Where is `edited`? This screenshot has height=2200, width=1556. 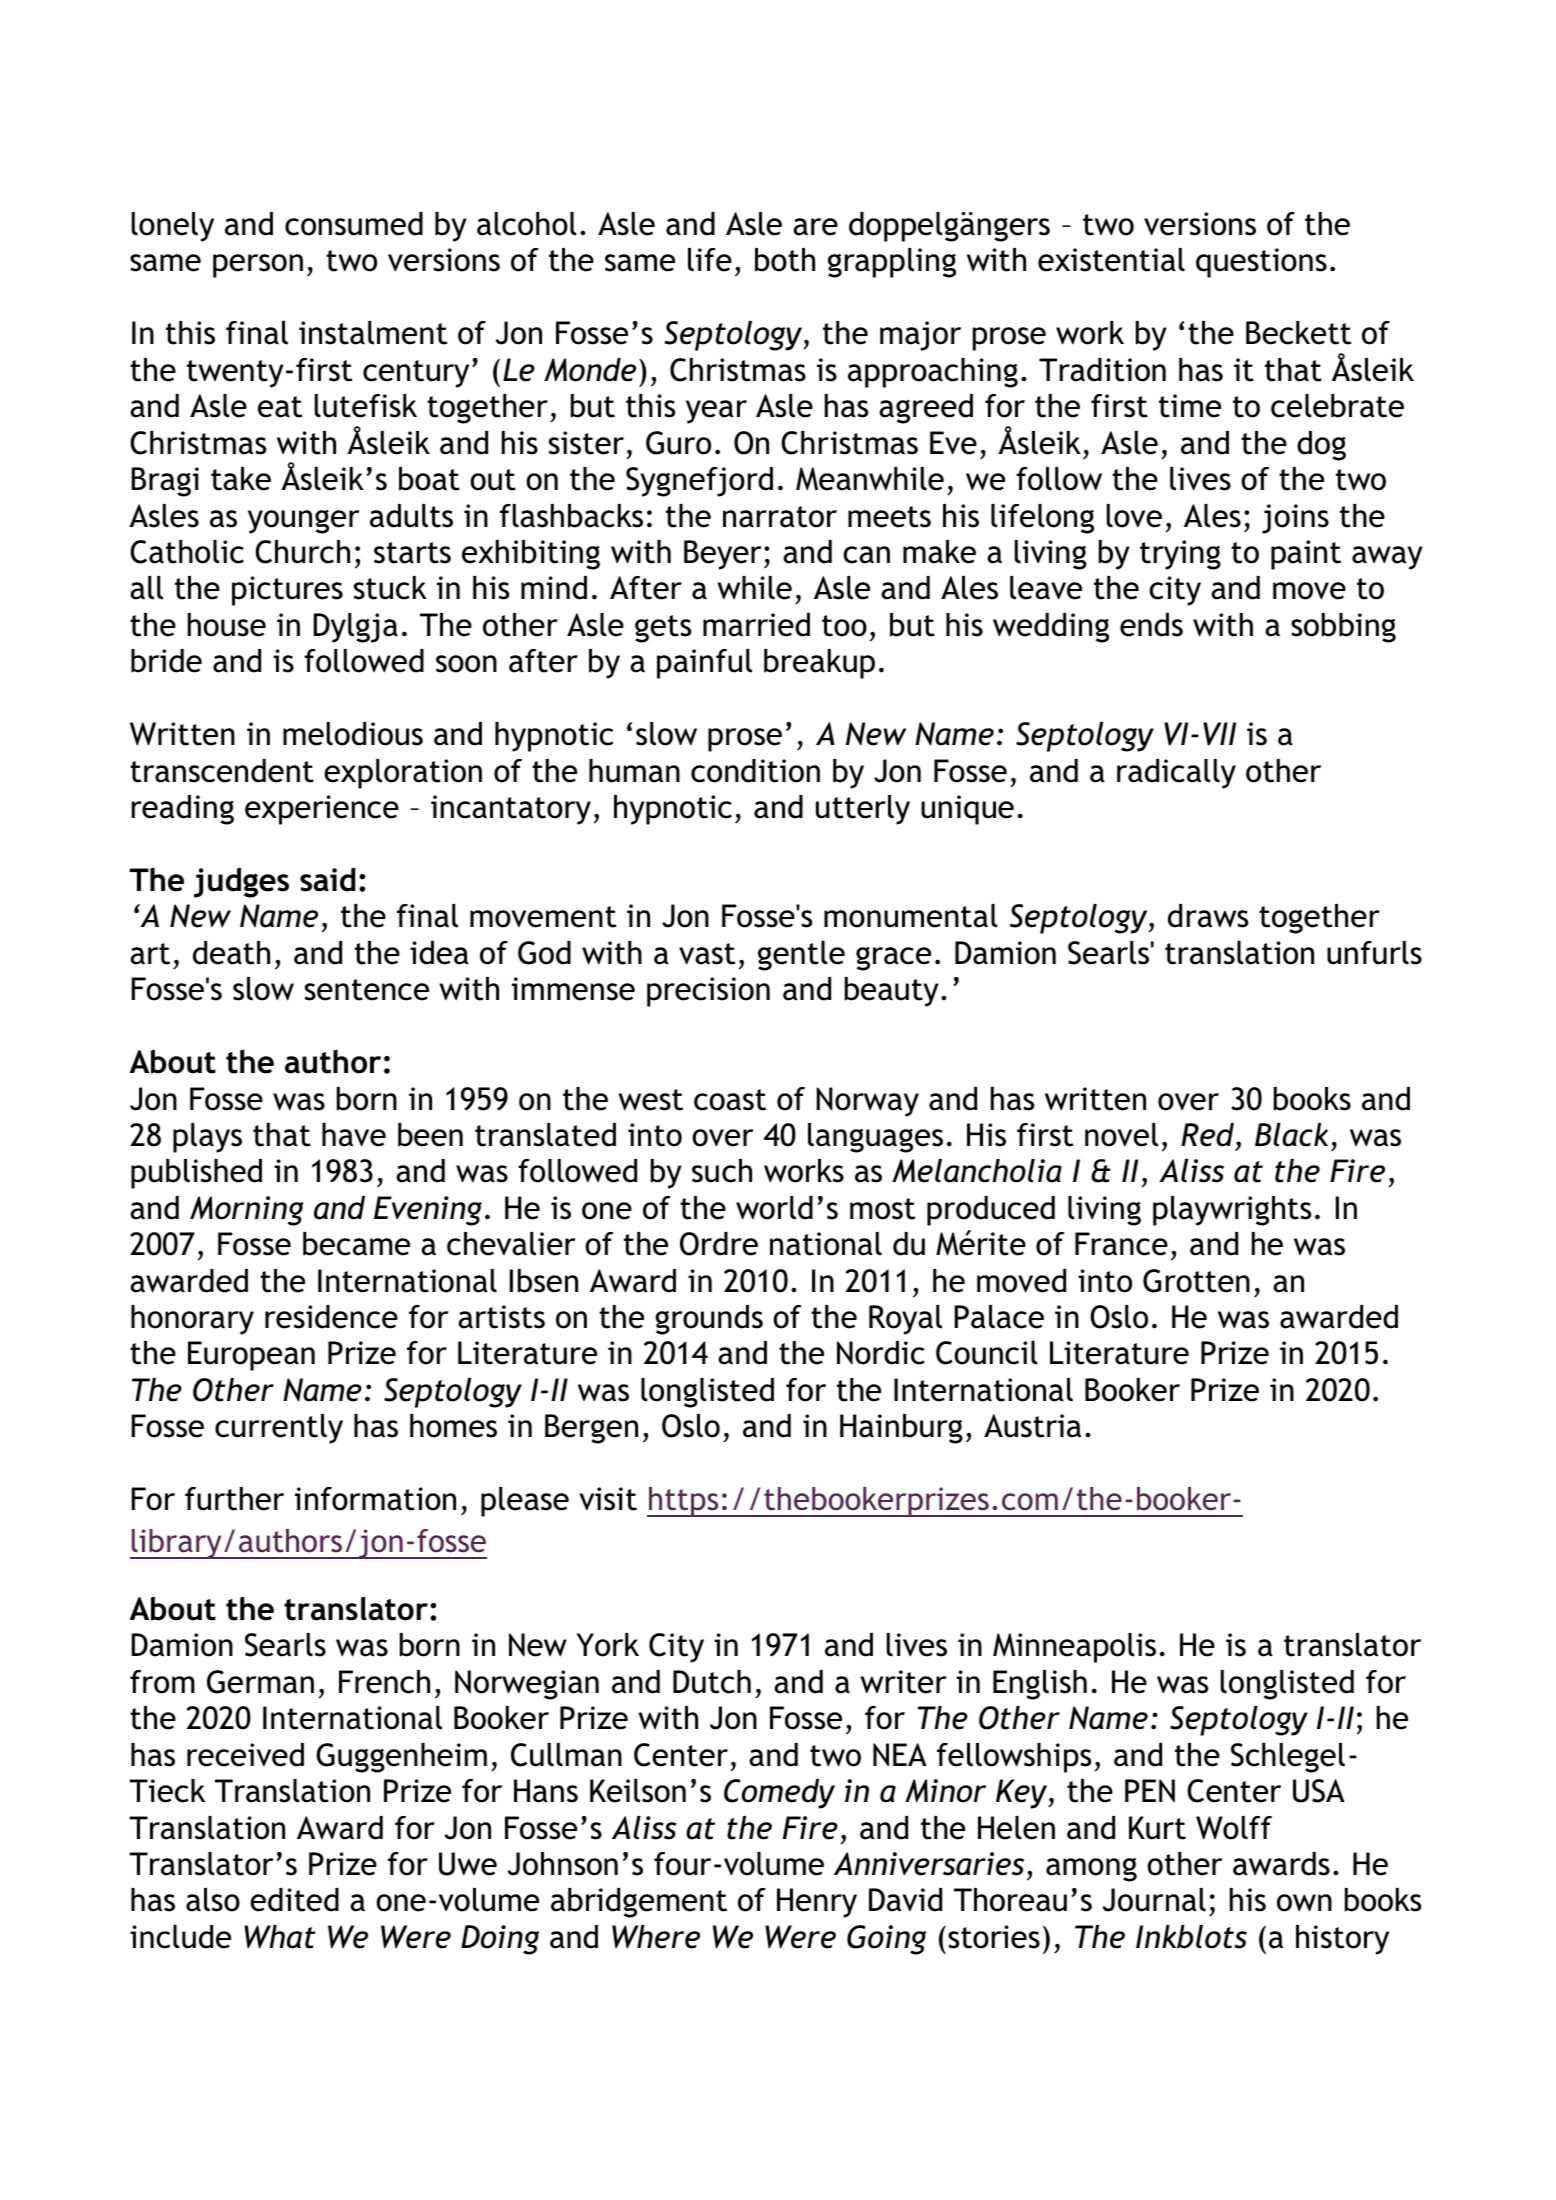
edited is located at coordinates (294, 1900).
